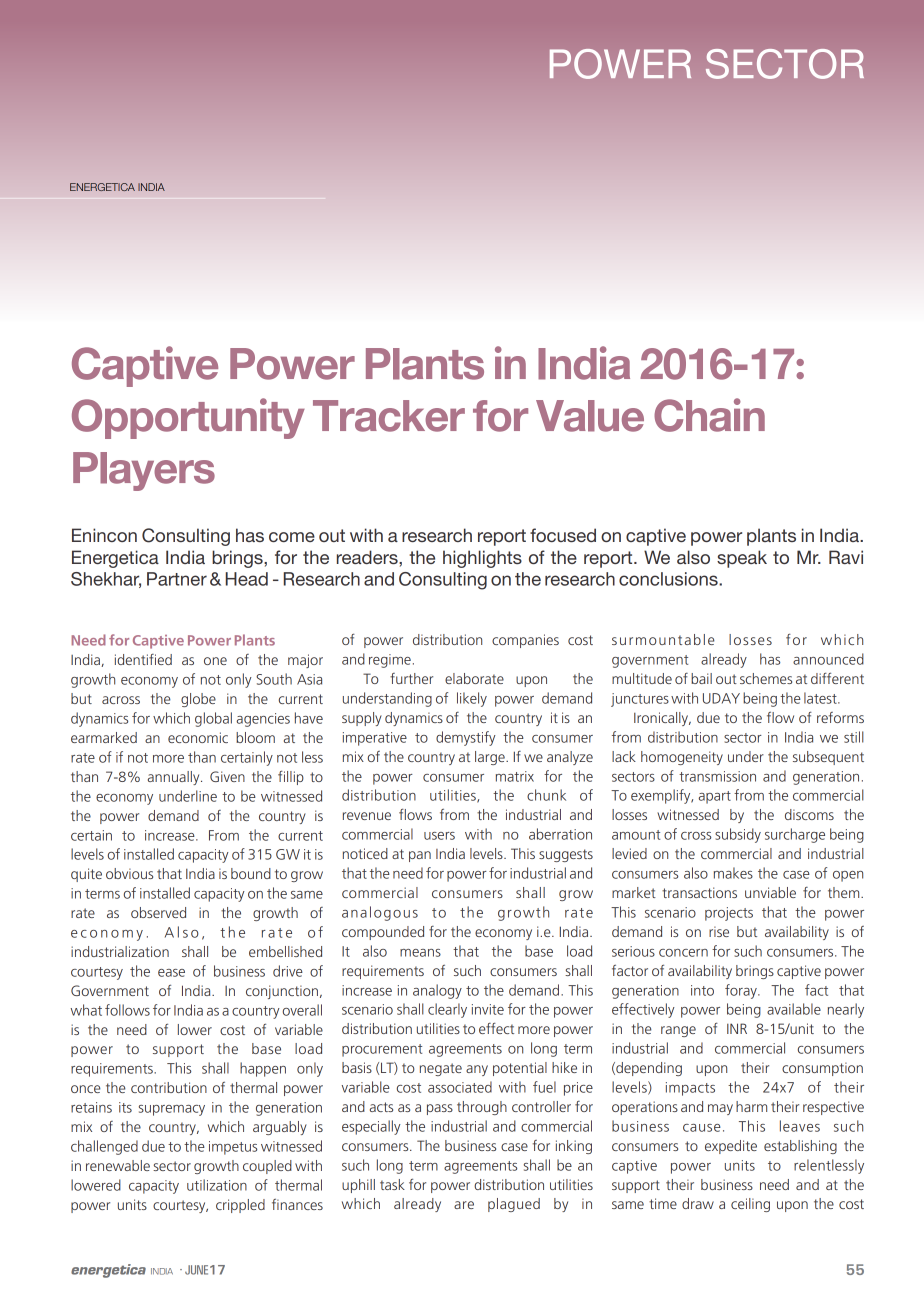 The image size is (924, 1308). What do you see at coordinates (420, 953) in the page?
I see `means` at bounding box center [420, 953].
